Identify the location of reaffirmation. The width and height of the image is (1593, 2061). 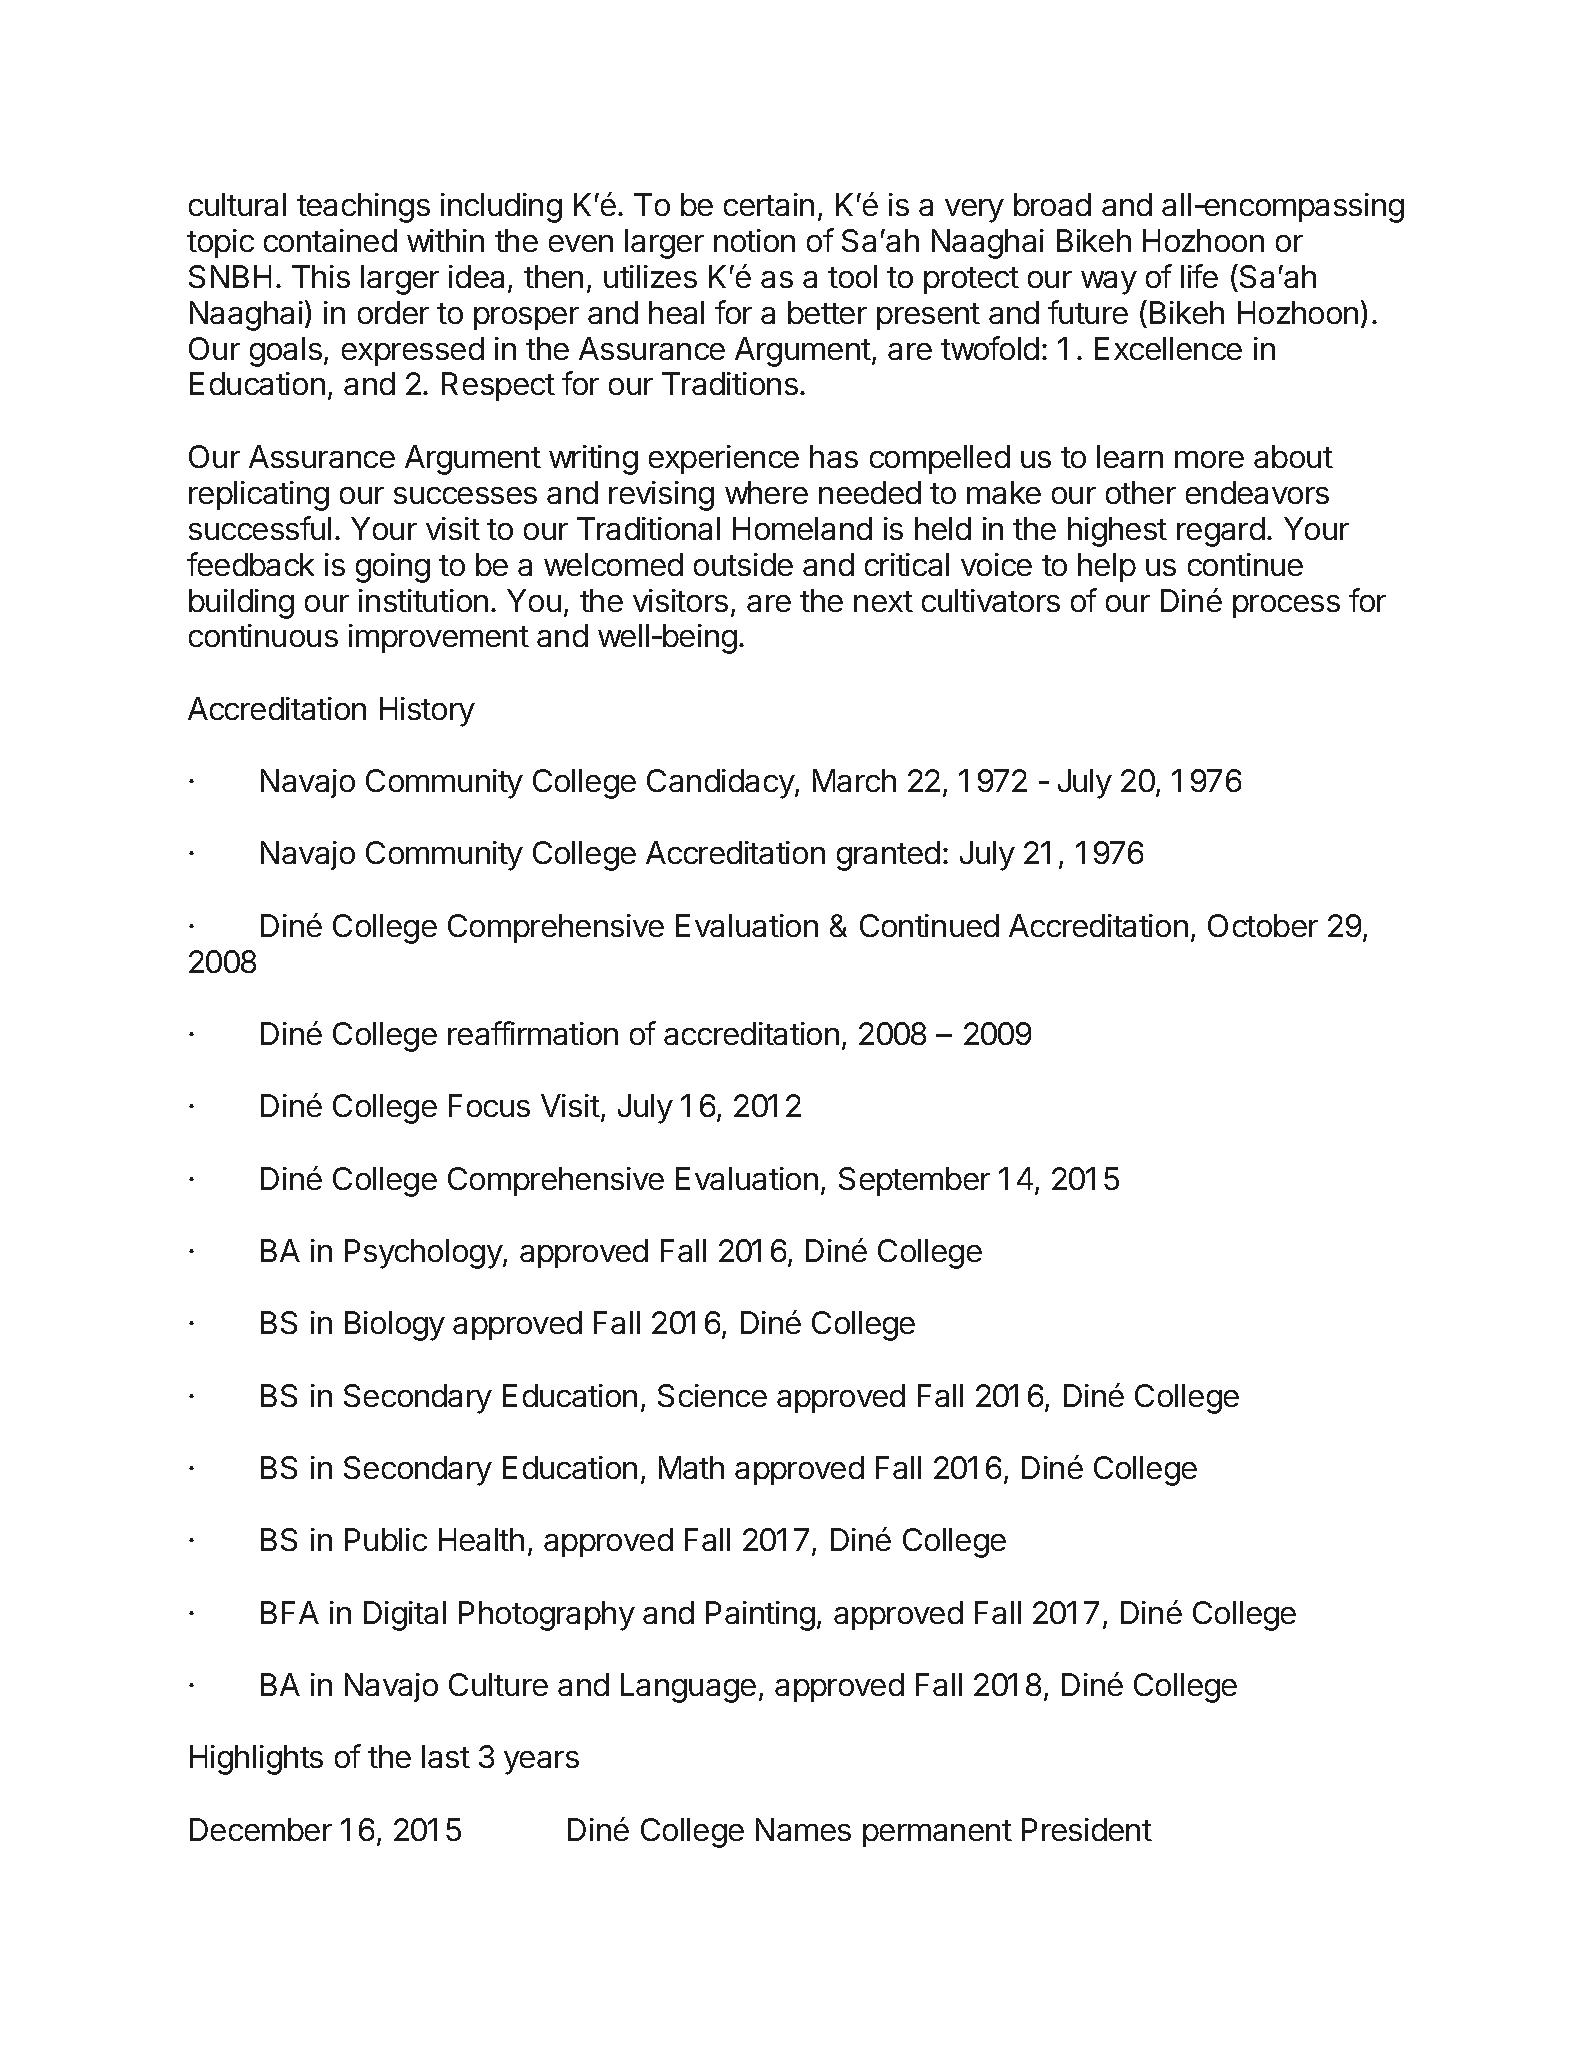
(533, 1033).
